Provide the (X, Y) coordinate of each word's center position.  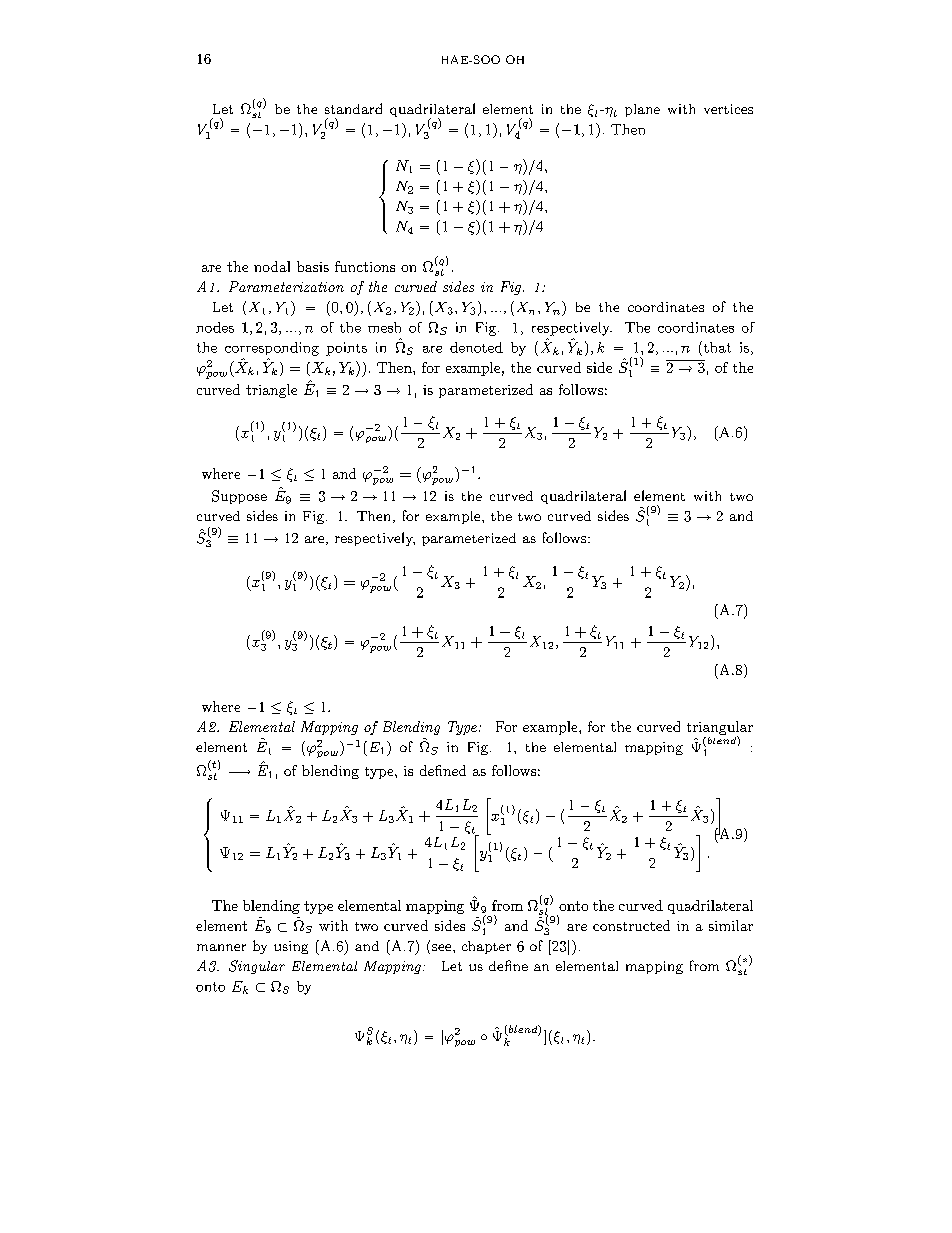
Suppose (239, 497)
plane (642, 110)
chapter (486, 947)
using (291, 947)
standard (353, 108)
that (716, 347)
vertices (728, 109)
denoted (476, 347)
